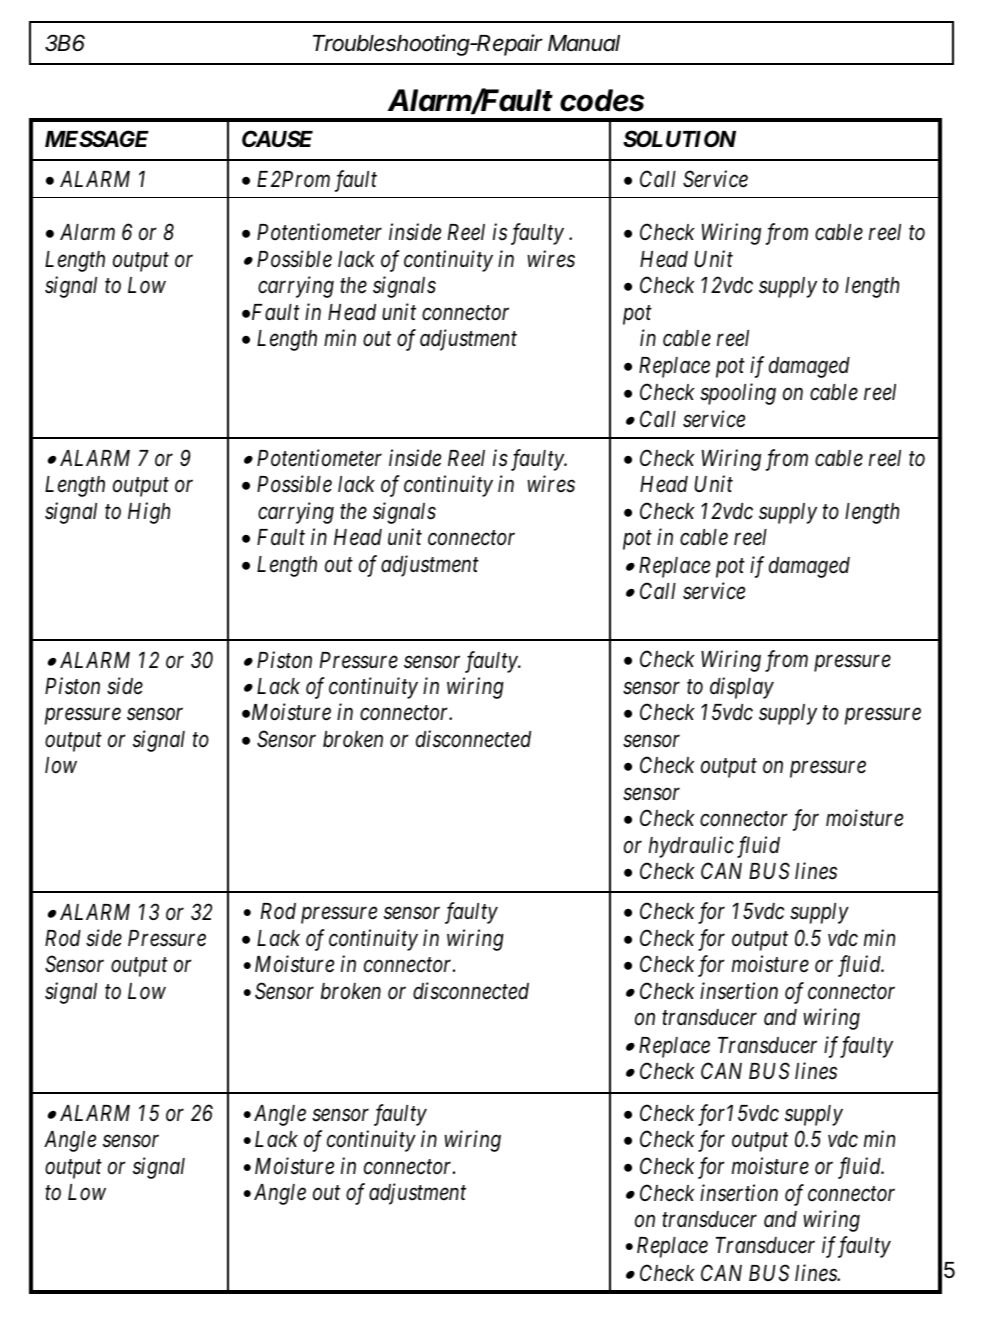 This screenshot has width=994, height=1326. What do you see at coordinates (742, 688) in the screenshot?
I see `display` at bounding box center [742, 688].
